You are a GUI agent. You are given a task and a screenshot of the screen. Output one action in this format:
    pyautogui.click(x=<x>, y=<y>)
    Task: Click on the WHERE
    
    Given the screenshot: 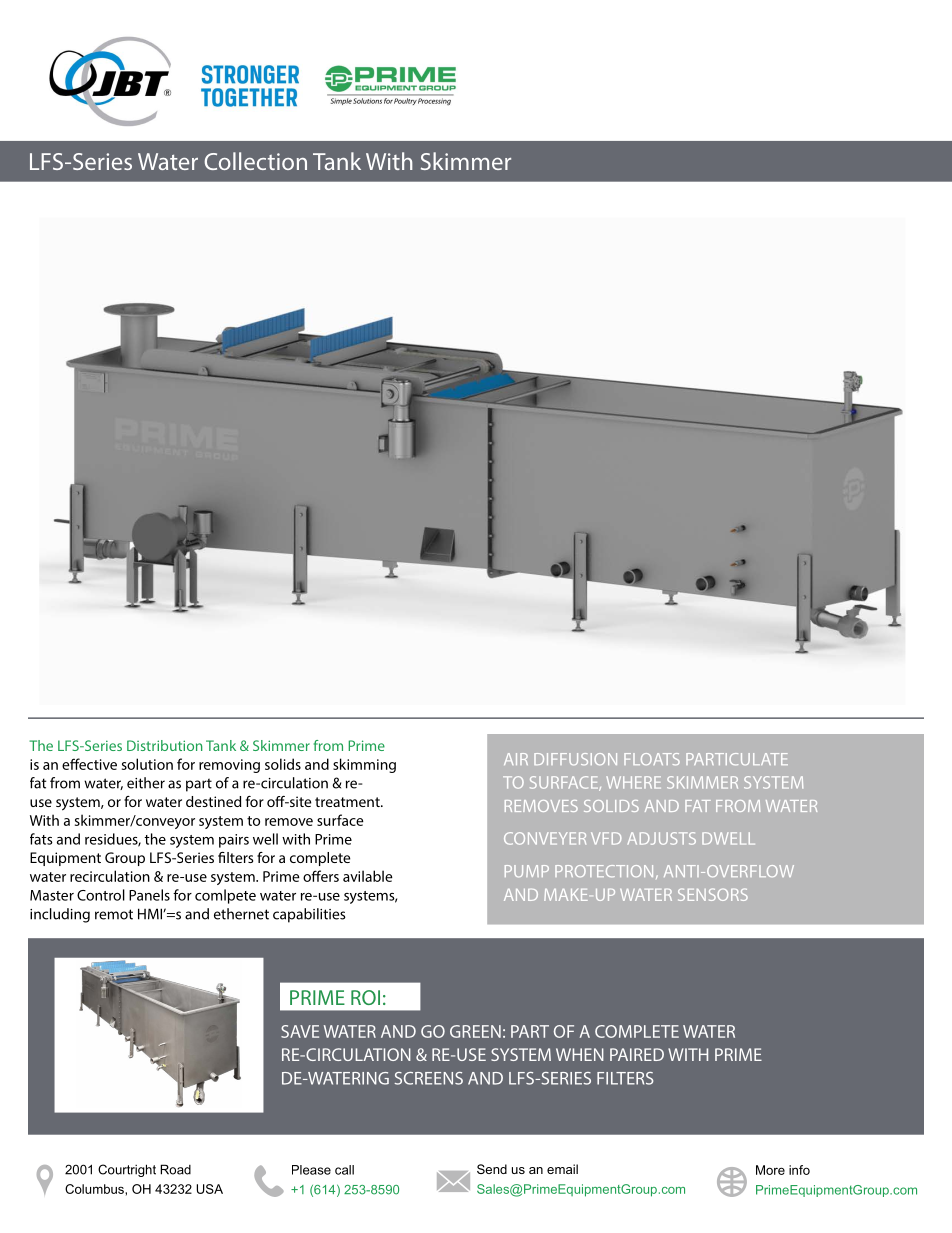 What is the action you would take?
    pyautogui.click(x=633, y=782)
